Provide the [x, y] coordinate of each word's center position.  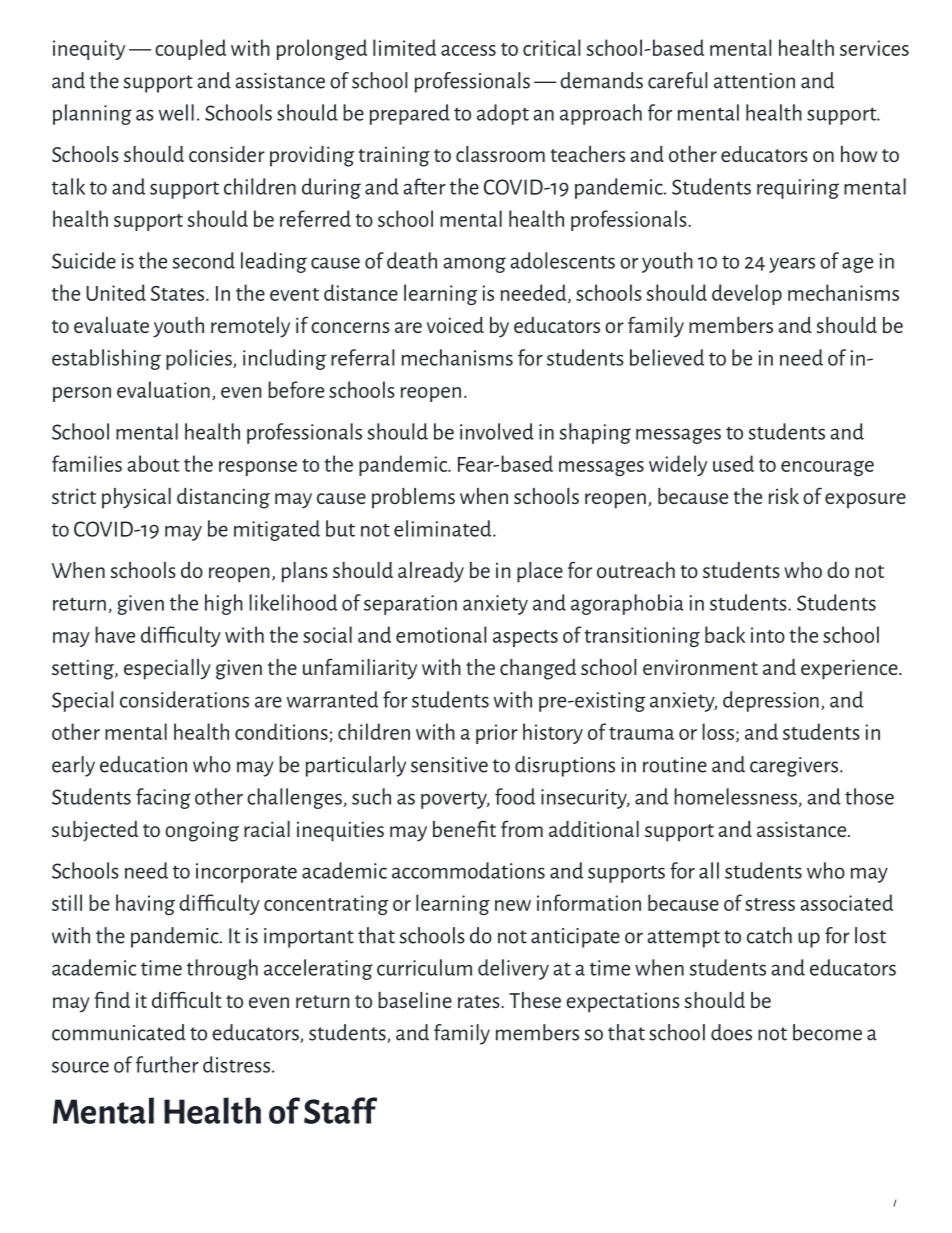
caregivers [795, 767]
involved [497, 431]
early [73, 766]
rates [480, 1001]
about [154, 463]
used [733, 463]
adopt [503, 114]
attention [754, 81]
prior [497, 734]
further [167, 1064]
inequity [89, 50]
